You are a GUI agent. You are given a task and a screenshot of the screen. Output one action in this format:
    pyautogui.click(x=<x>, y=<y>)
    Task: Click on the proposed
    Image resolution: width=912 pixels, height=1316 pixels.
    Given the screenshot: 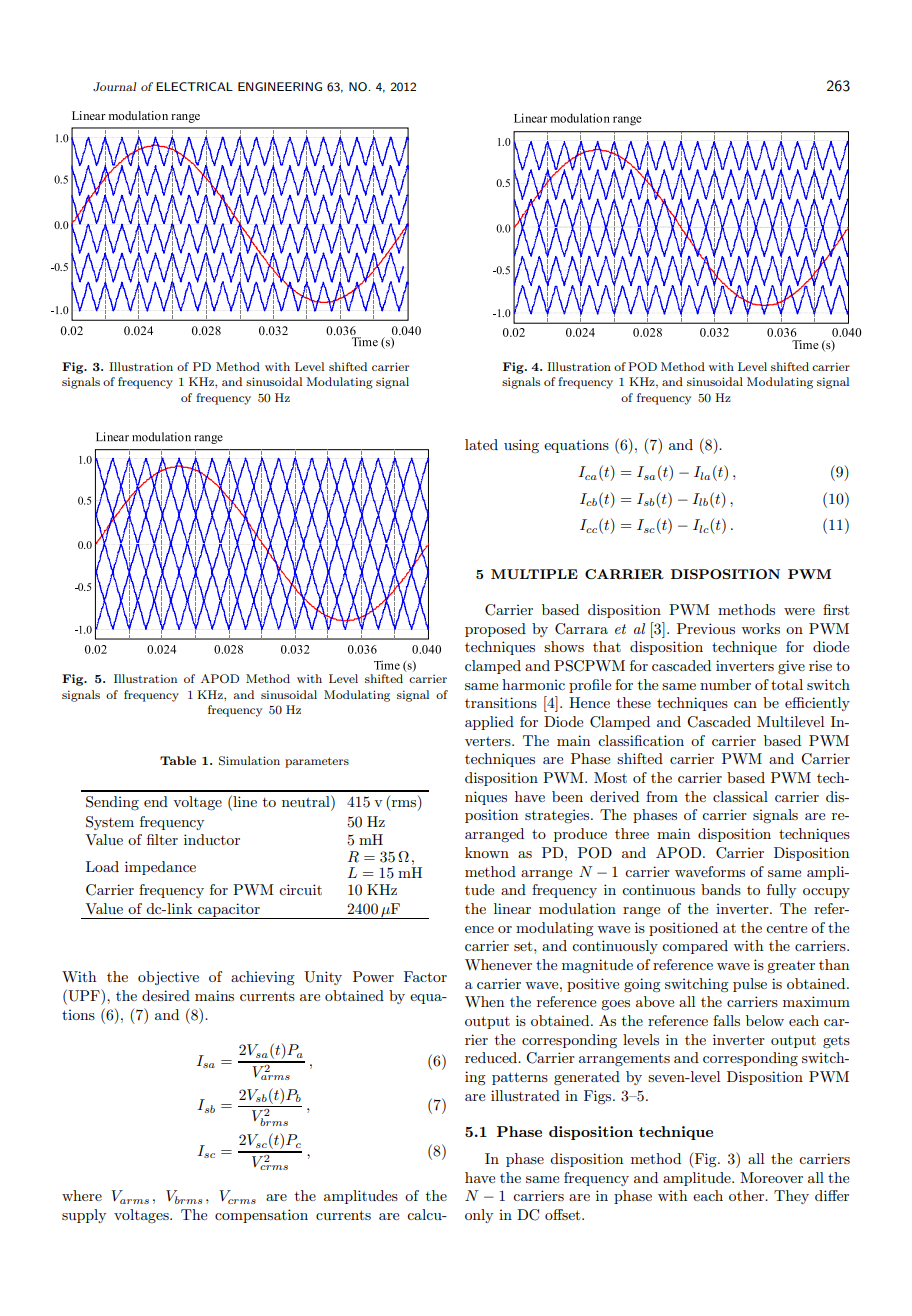 What is the action you would take?
    pyautogui.click(x=495, y=630)
